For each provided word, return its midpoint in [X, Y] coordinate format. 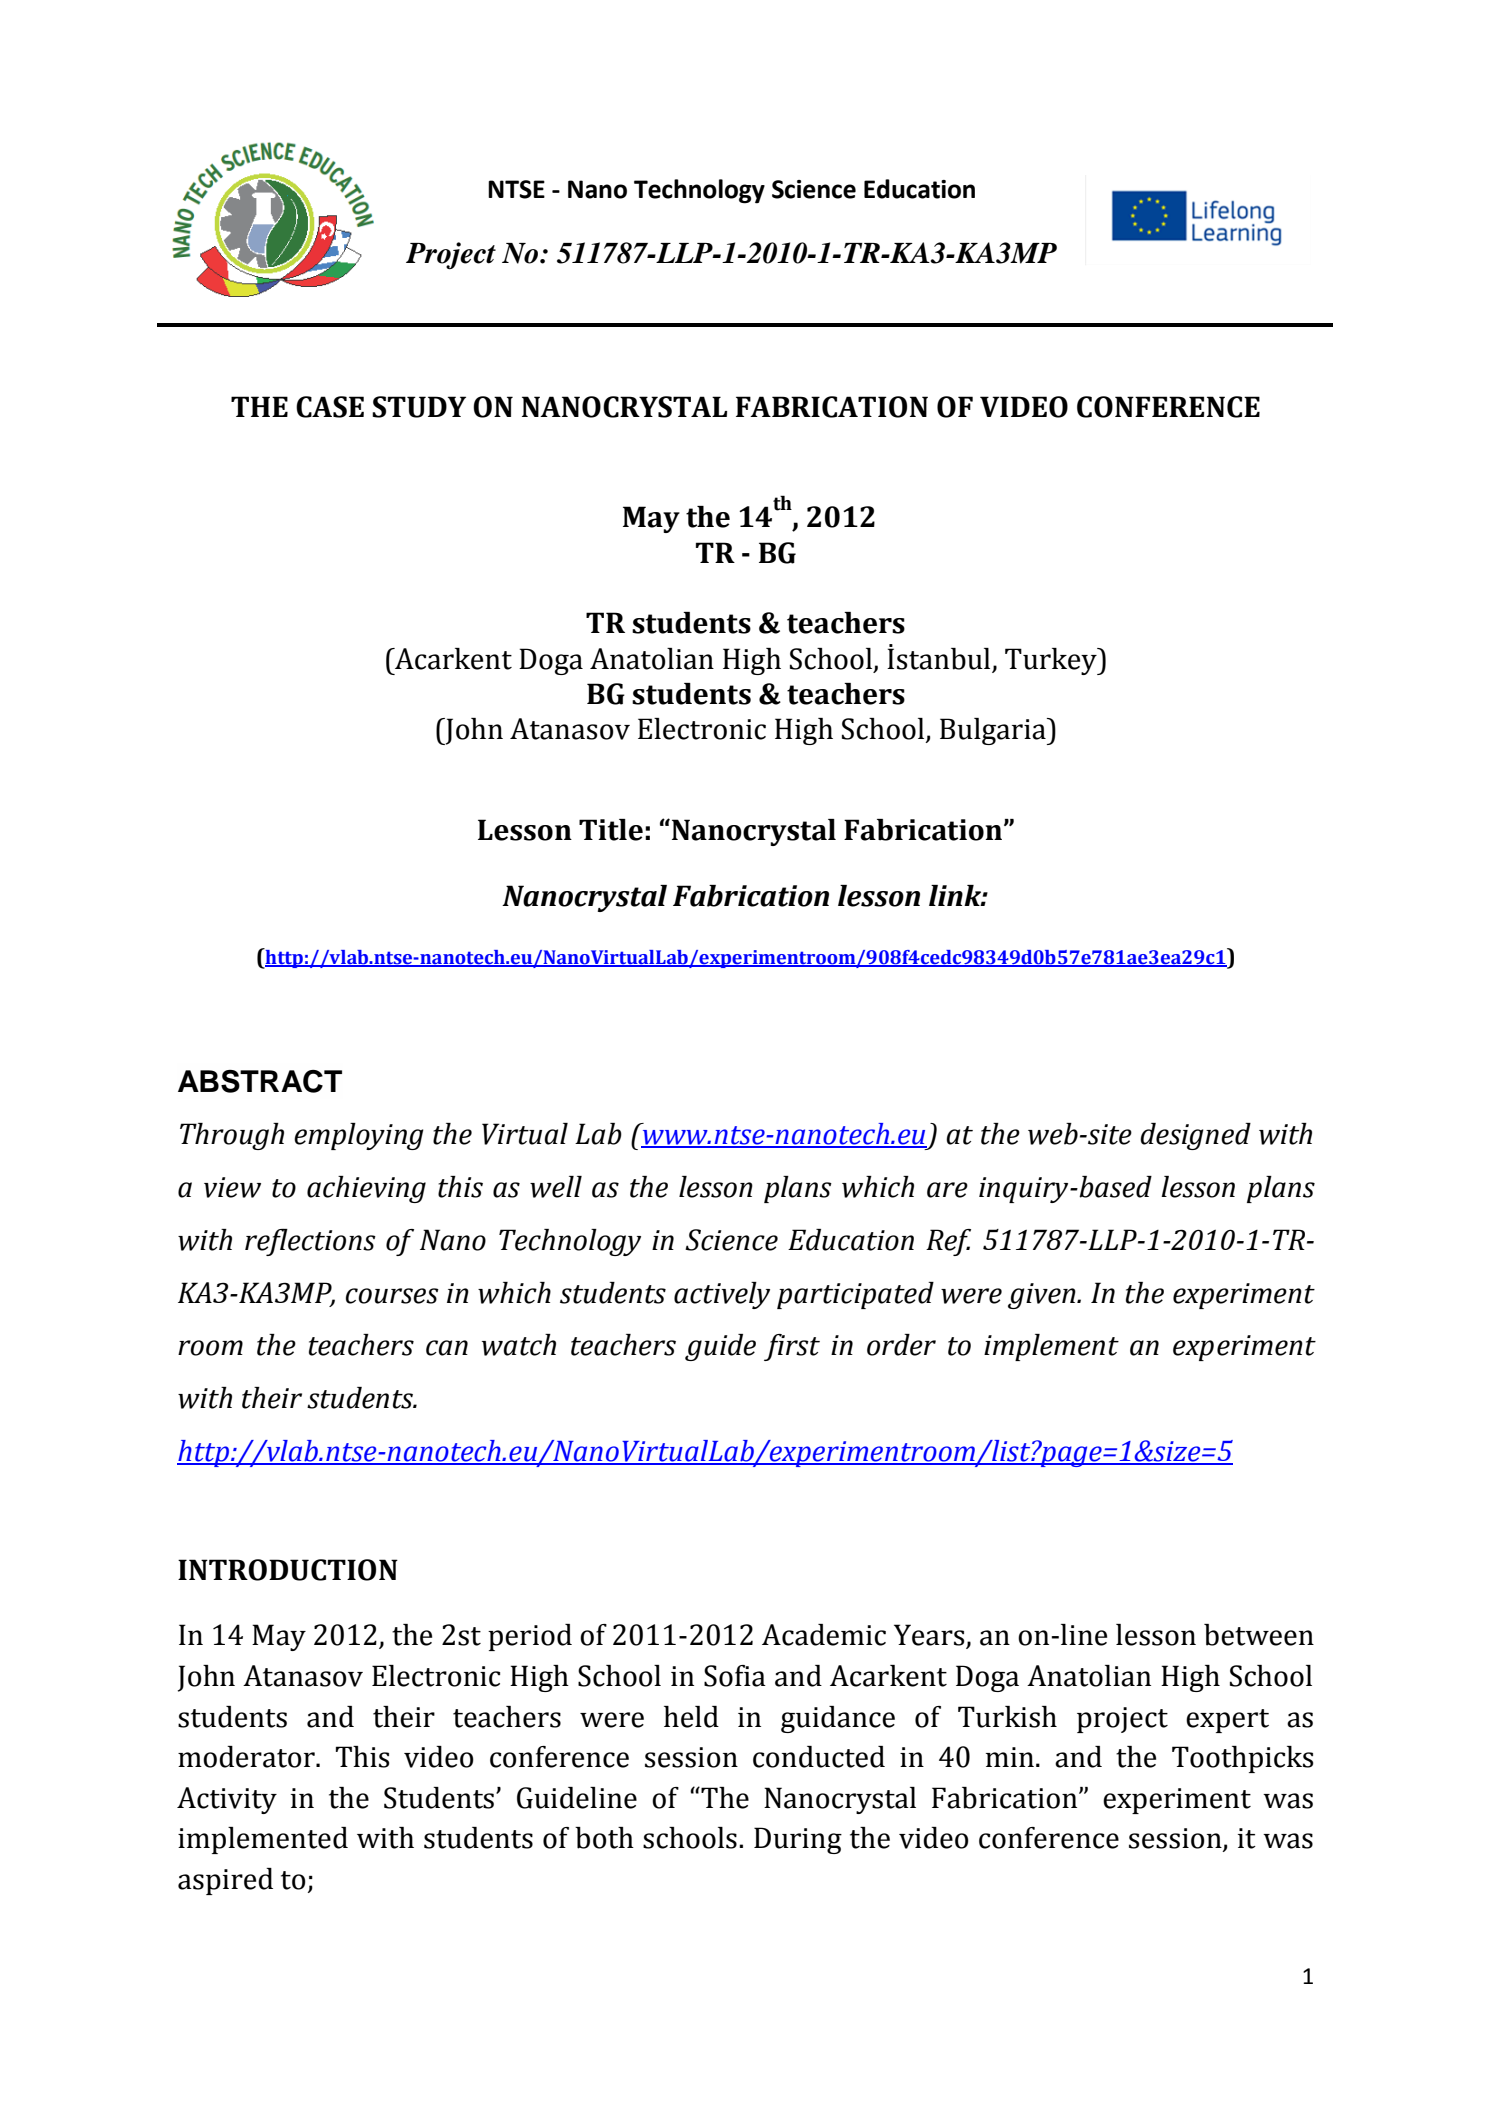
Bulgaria [994, 731]
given [1043, 1296]
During [798, 1840]
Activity [227, 1800]
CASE [330, 407]
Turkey [1052, 661]
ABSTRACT [260, 1081]
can [447, 1348]
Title [611, 830]
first [792, 1347]
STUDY [419, 407]
